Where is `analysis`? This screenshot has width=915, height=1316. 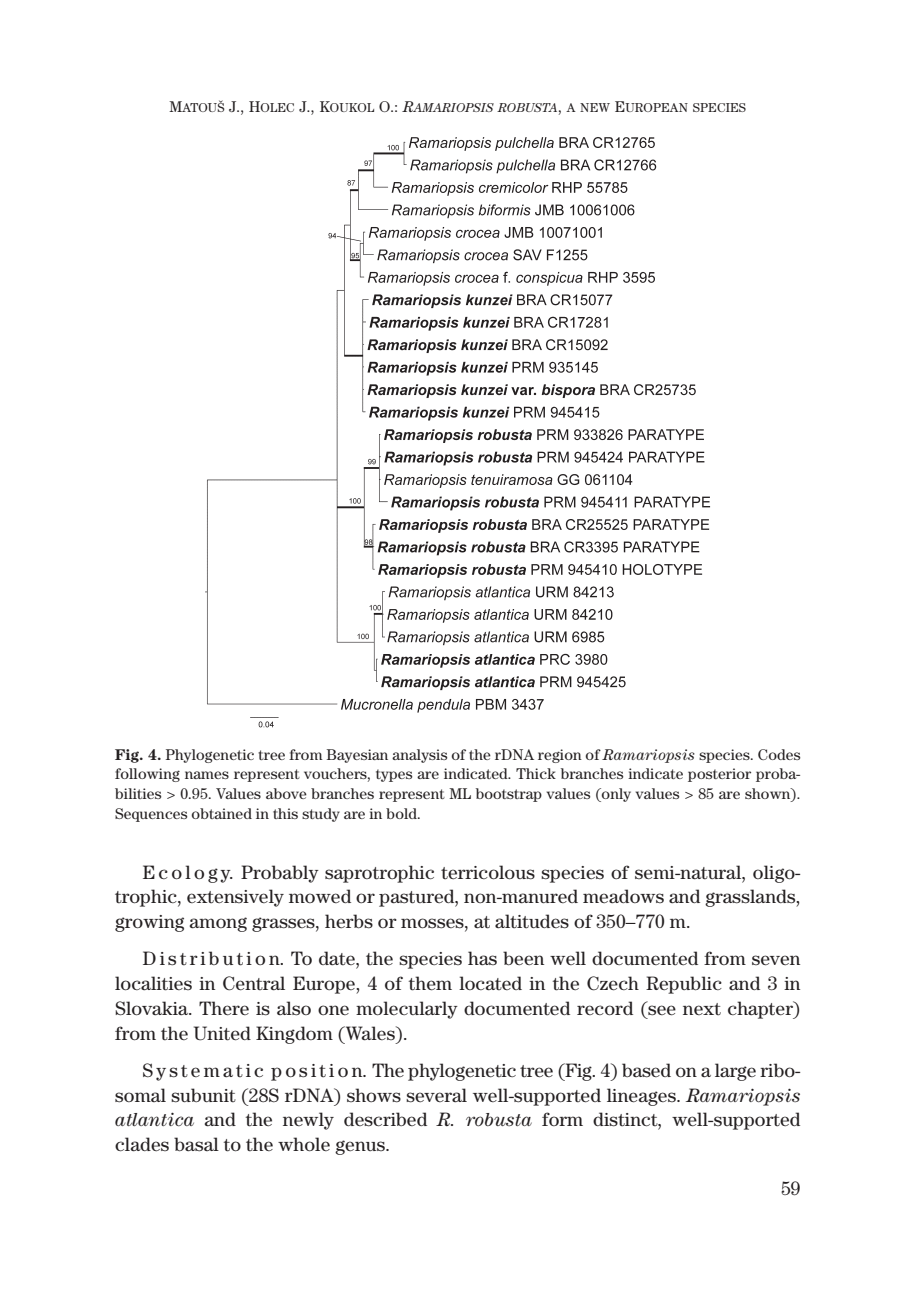
analysis is located at coordinates (419, 756).
